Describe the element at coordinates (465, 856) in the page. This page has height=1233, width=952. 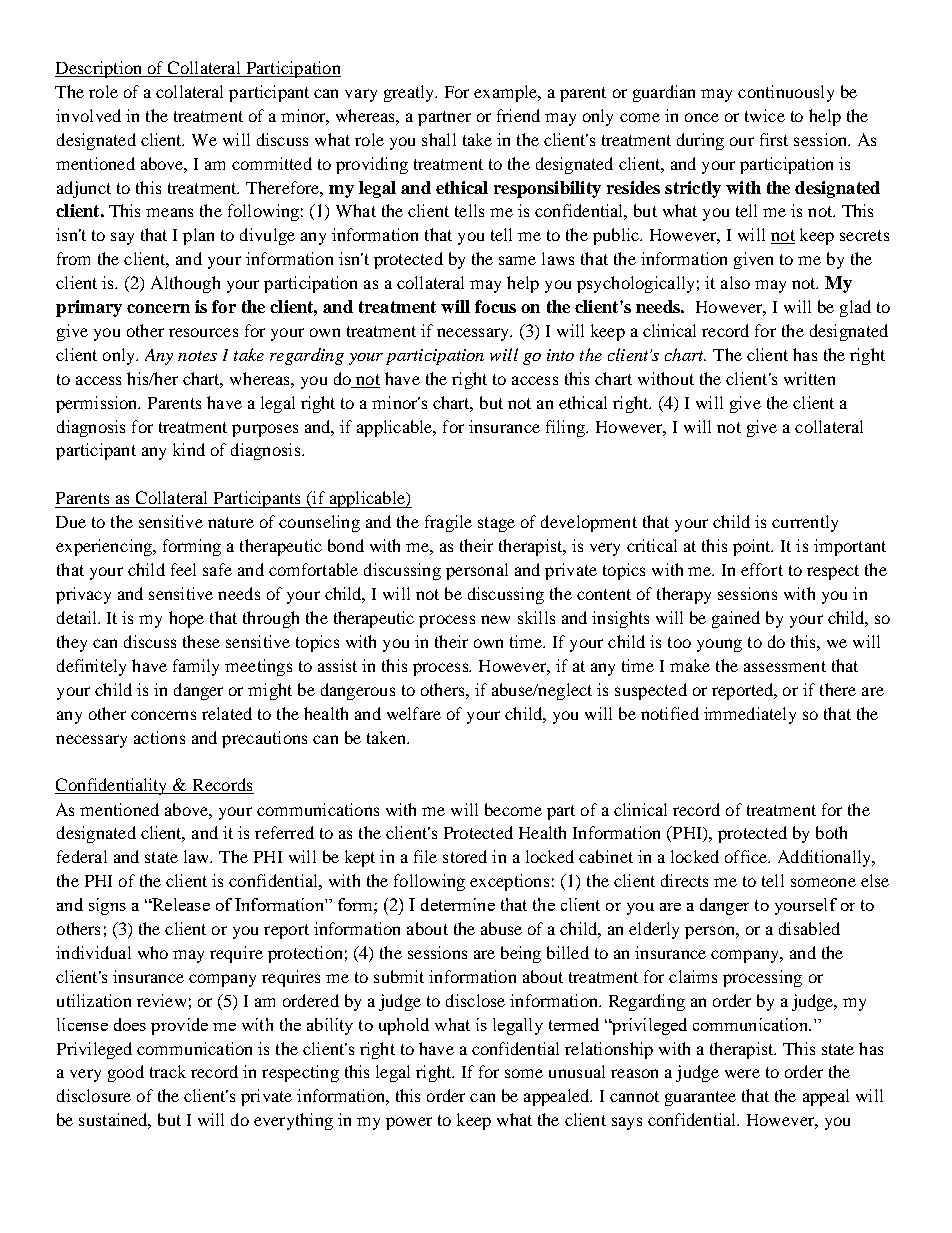
I see `stored` at that location.
